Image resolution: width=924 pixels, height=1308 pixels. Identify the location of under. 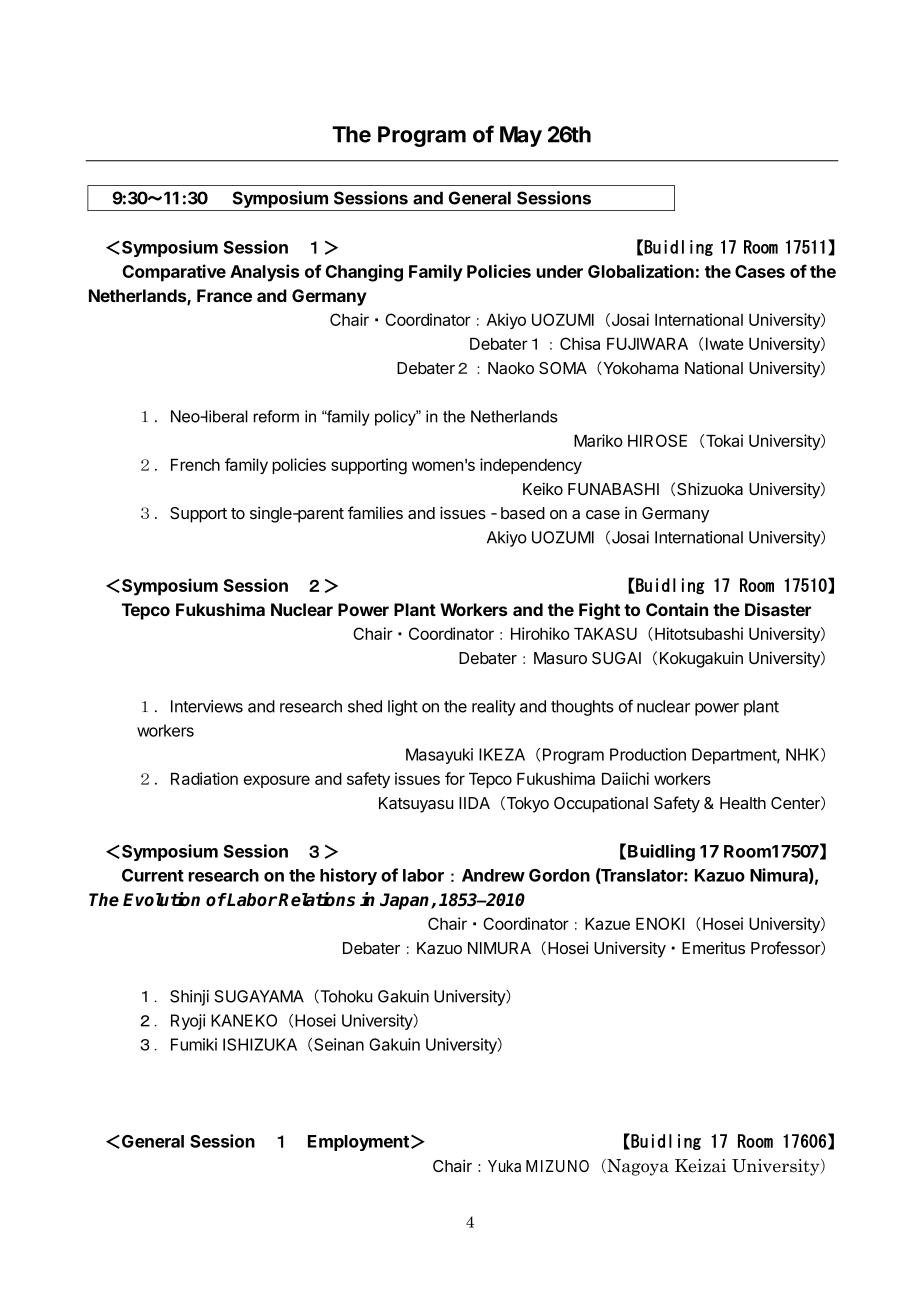
(560, 271).
